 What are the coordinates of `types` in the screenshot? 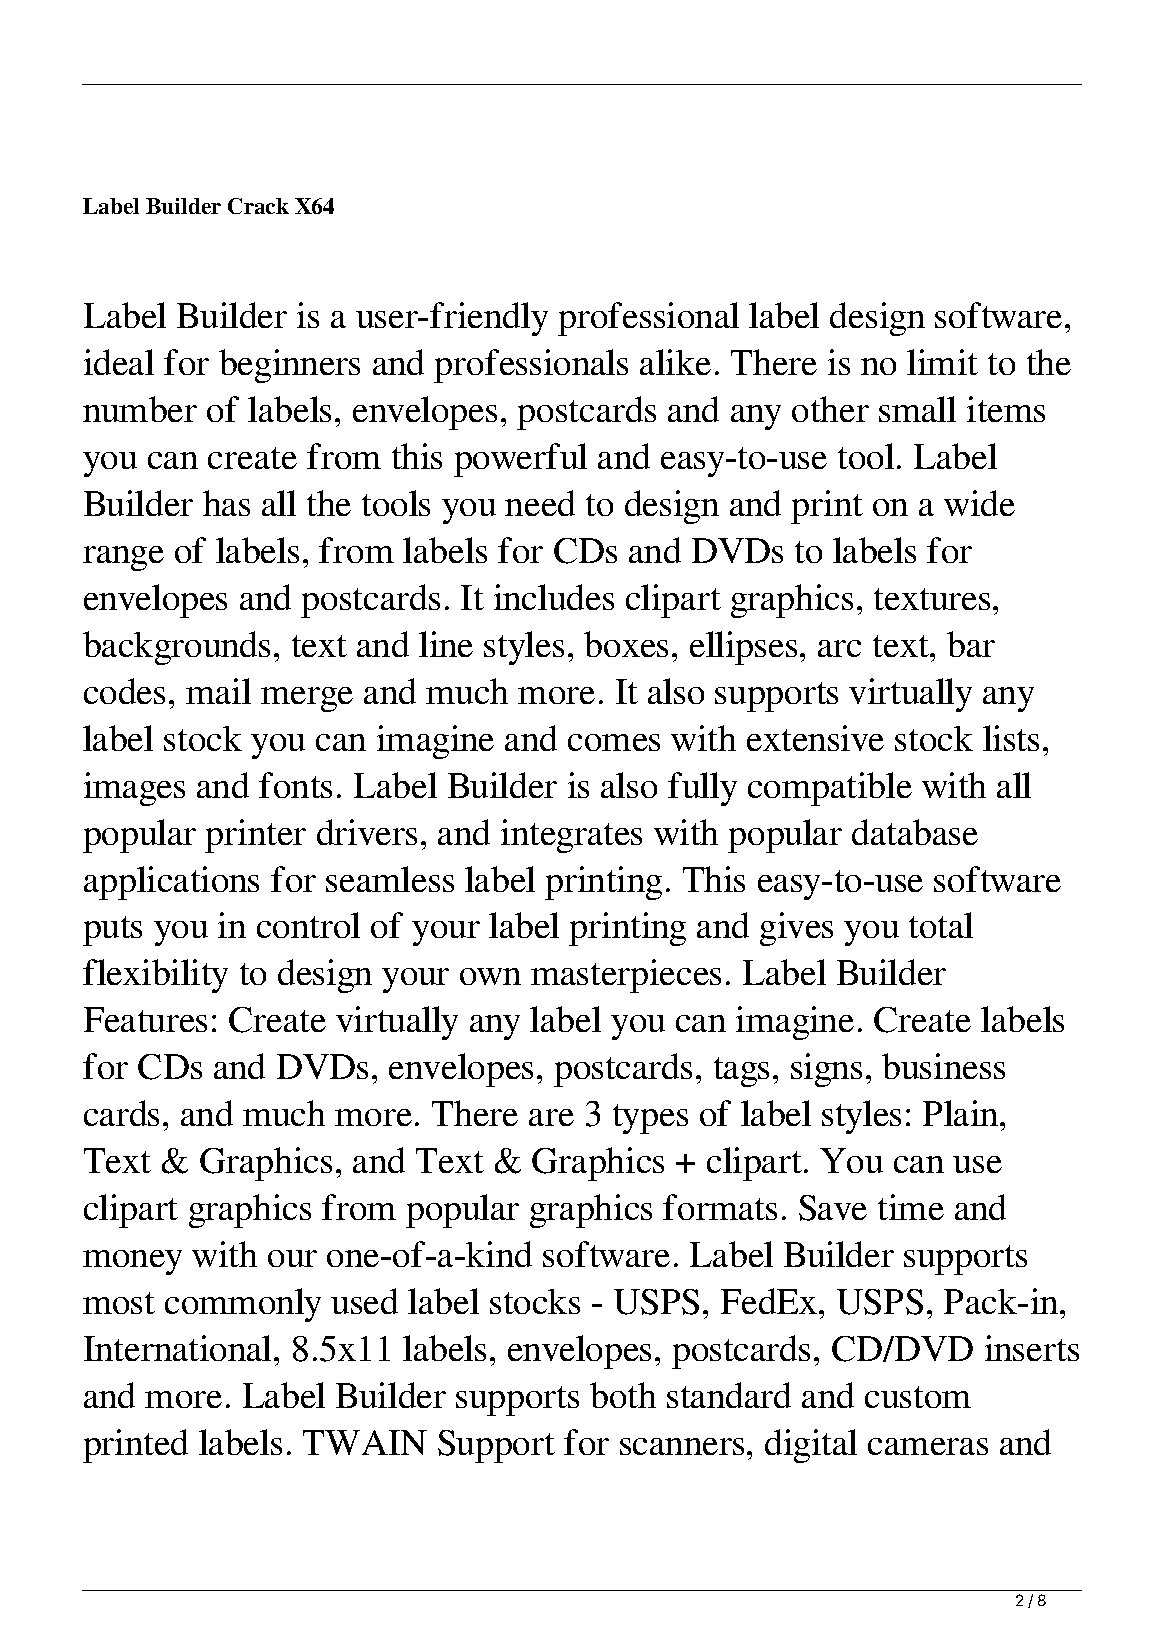 It's located at (650, 1119).
